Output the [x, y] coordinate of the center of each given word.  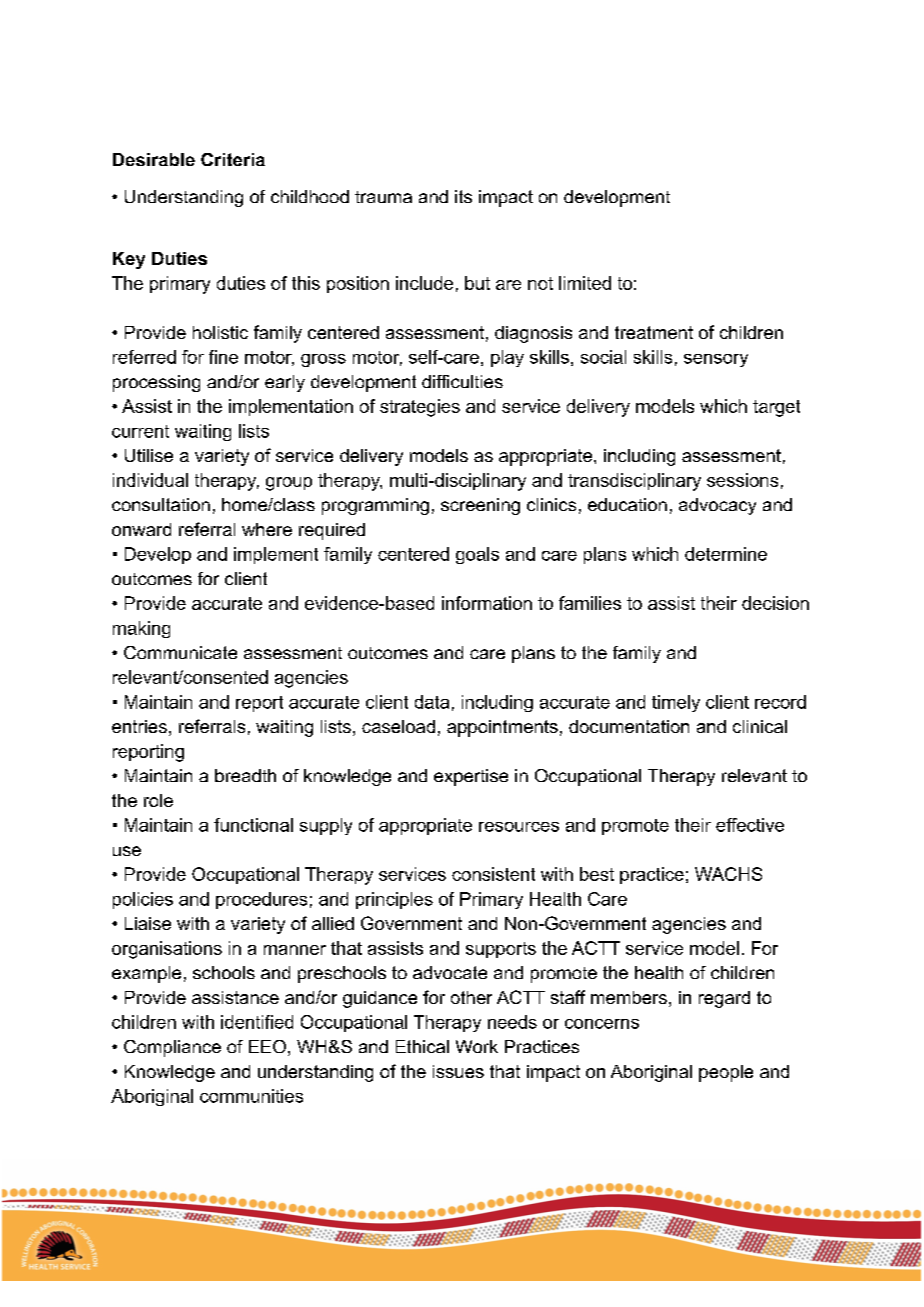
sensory [716, 360]
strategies [420, 408]
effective [750, 825]
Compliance [172, 1048]
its [463, 196]
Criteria [233, 159]
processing [156, 383]
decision [775, 603]
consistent [493, 874]
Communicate [180, 652]
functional [253, 825]
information [487, 603]
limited [585, 283]
